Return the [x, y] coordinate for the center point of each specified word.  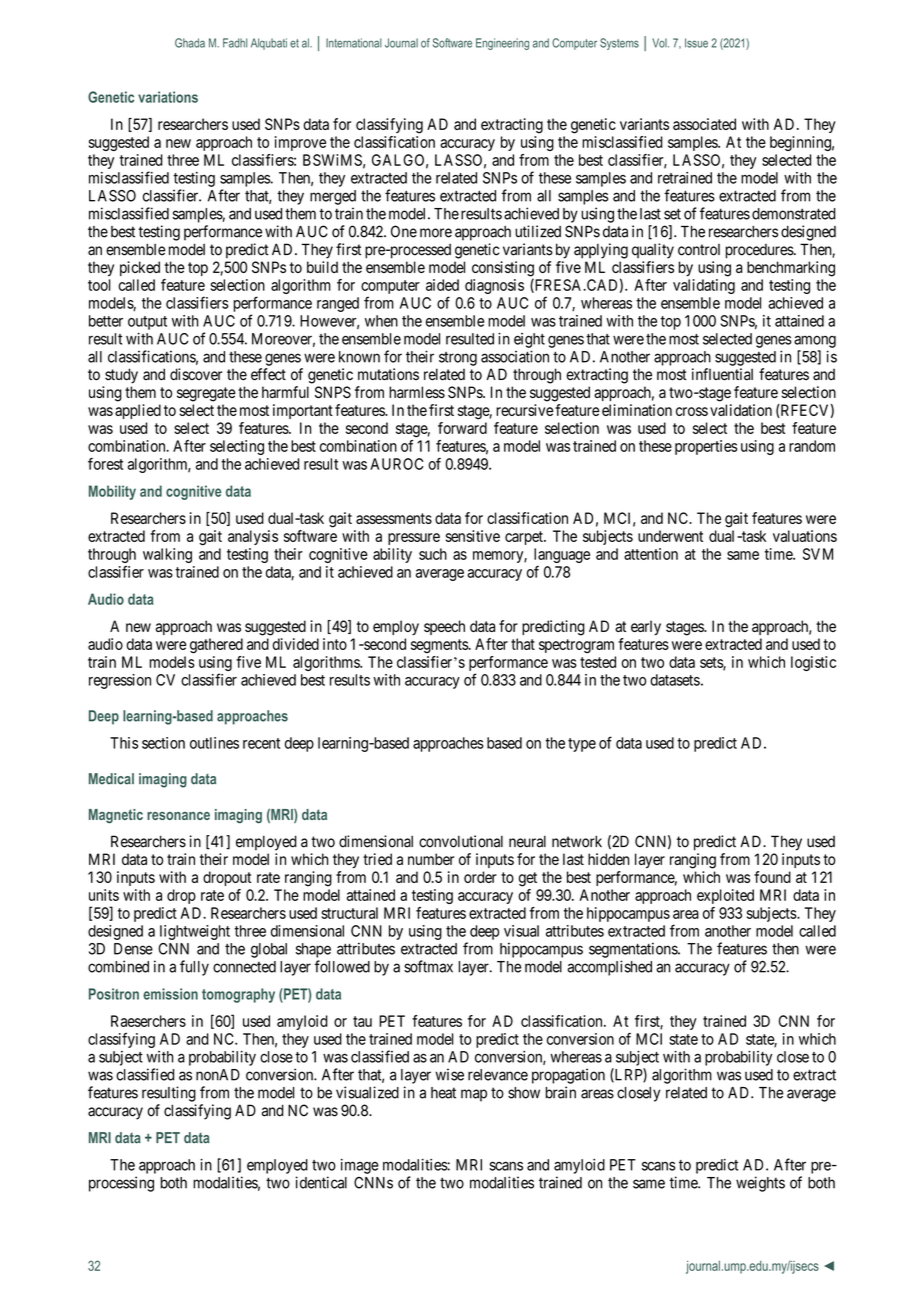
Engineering [502, 44]
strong [458, 359]
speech [444, 627]
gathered [216, 646]
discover [196, 374]
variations [168, 97]
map [474, 1095]
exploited [725, 896]
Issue [696, 43]
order [480, 877]
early [646, 627]
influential [722, 374]
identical [321, 1182]
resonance [178, 816]
